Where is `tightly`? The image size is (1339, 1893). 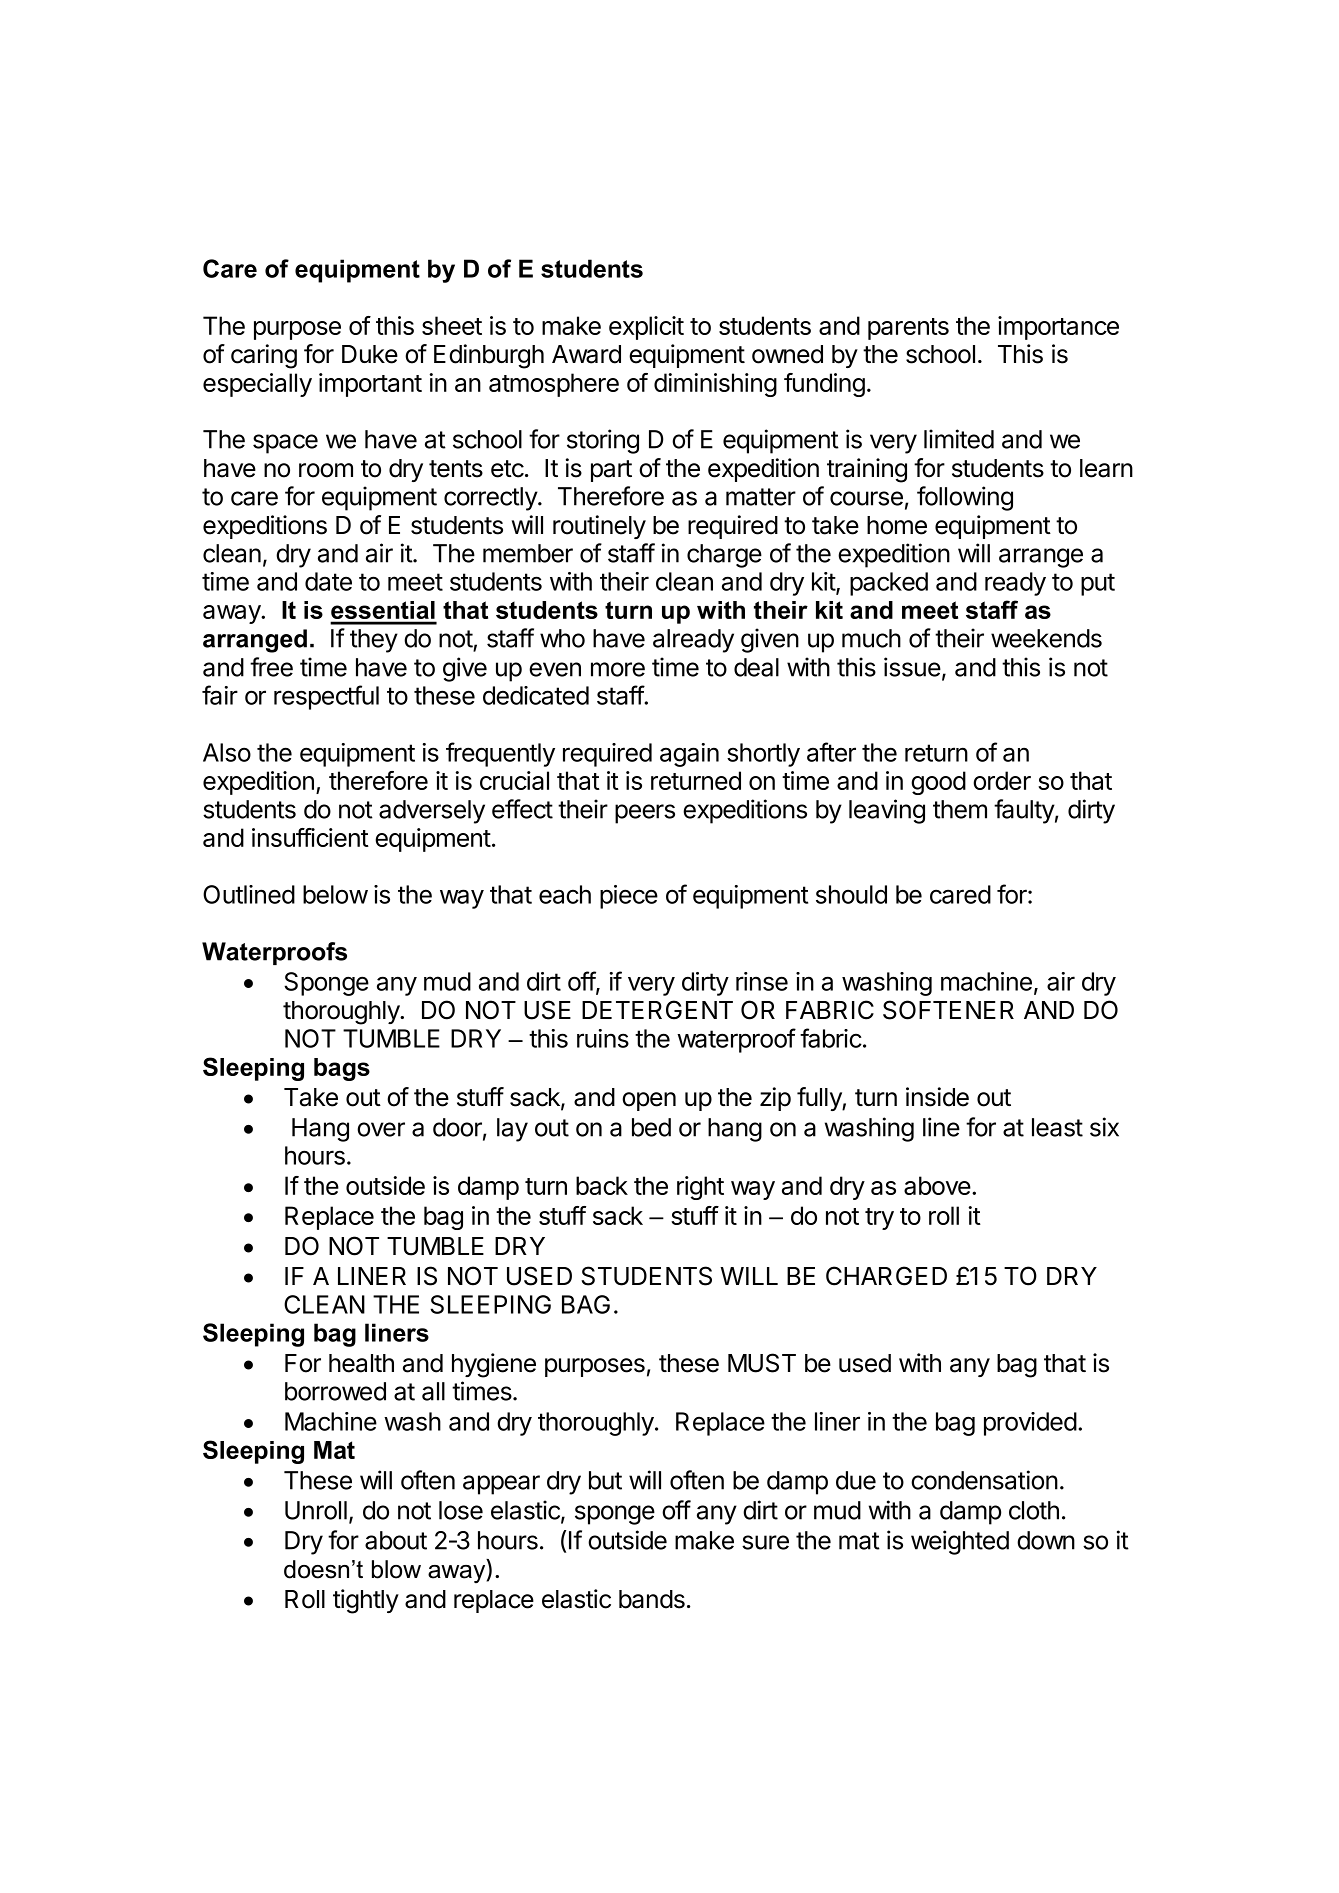
tightly is located at coordinates (366, 1601).
